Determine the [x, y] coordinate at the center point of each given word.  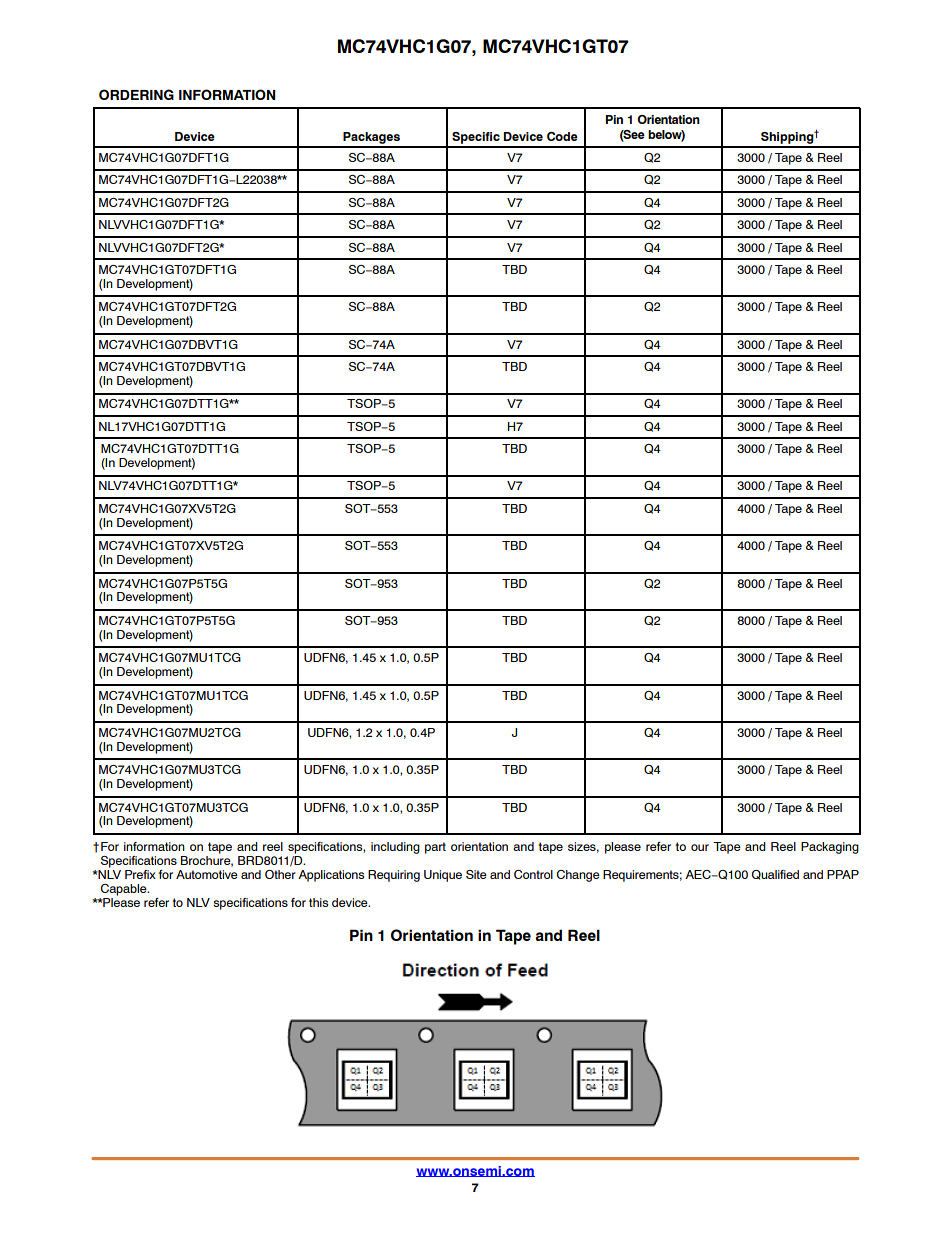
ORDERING [136, 94]
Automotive [207, 874]
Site [476, 874]
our [700, 847]
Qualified [775, 875]
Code [562, 136]
